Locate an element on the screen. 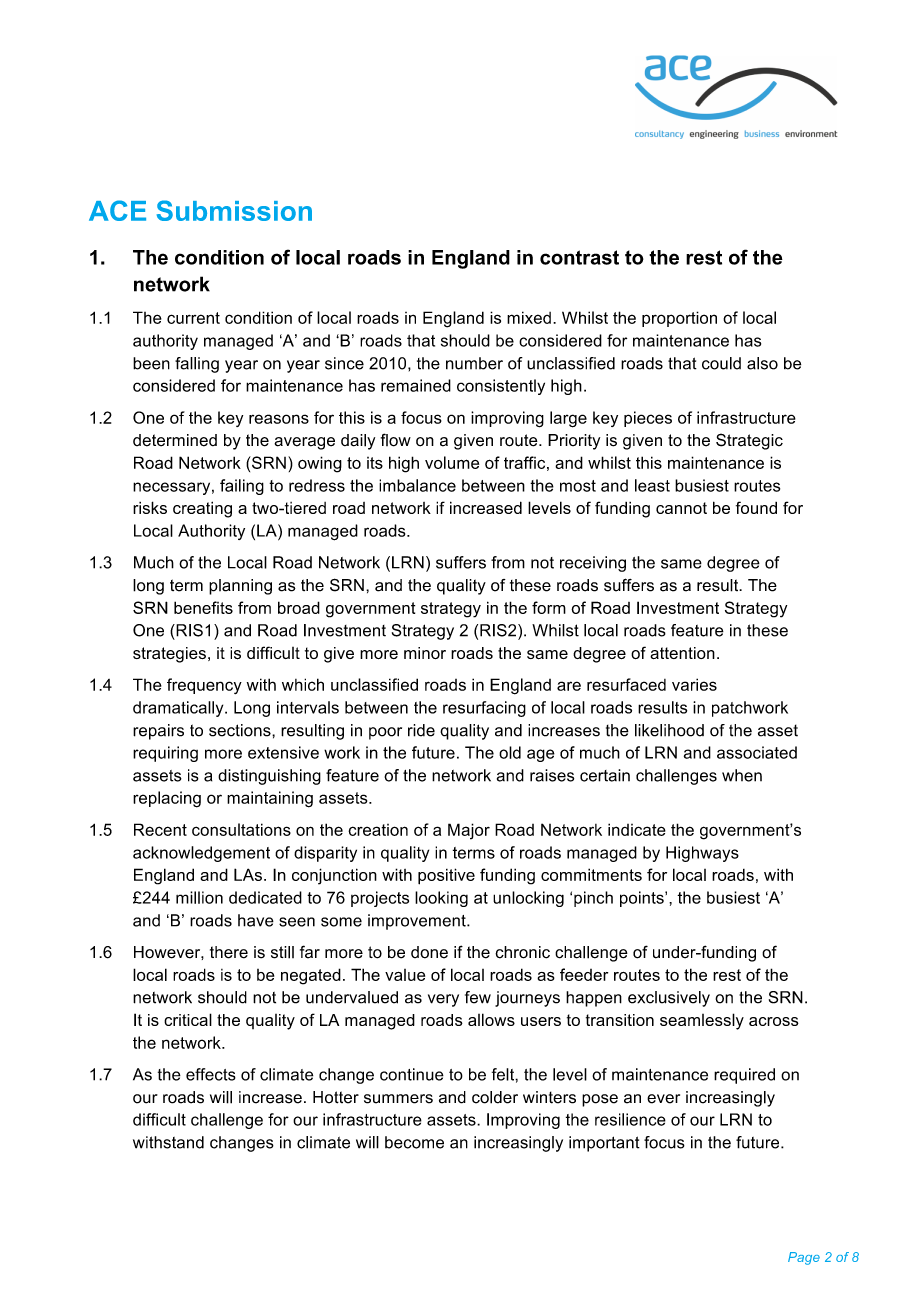 The height and width of the screenshot is (1308, 924). effects is located at coordinates (211, 1074).
